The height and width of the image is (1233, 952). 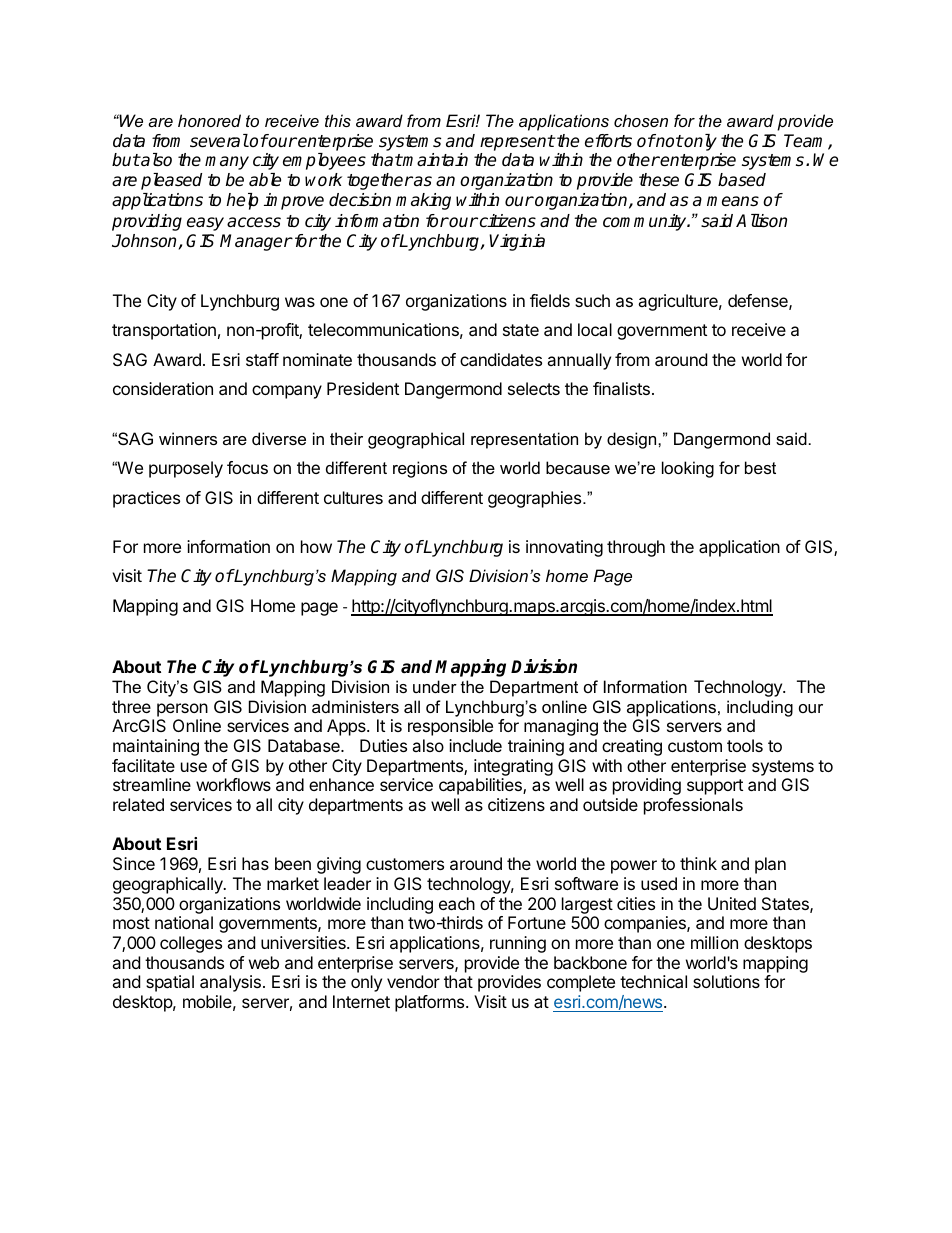 I want to click on making, so click(x=423, y=201).
